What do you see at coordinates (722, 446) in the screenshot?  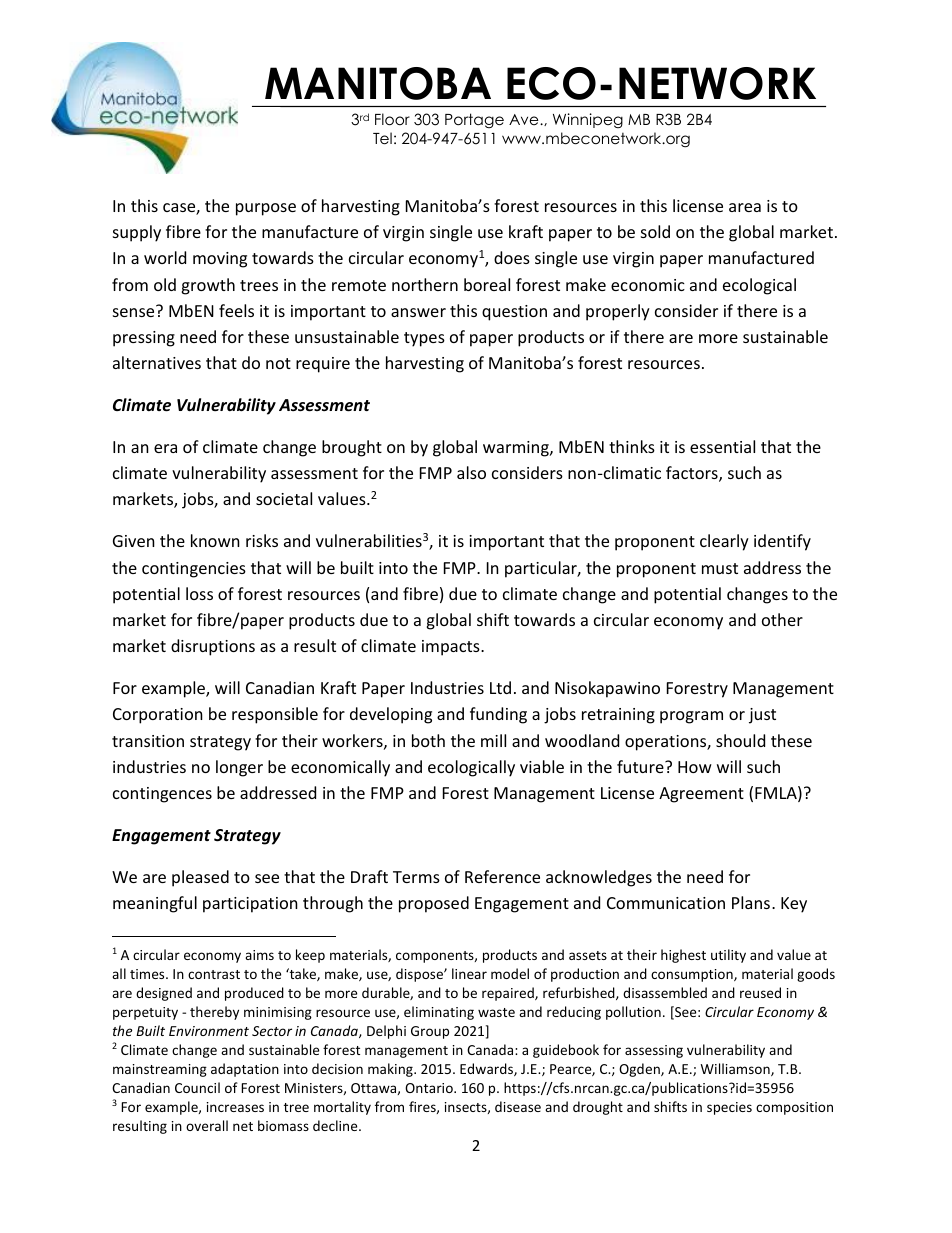 I see `essential` at bounding box center [722, 446].
